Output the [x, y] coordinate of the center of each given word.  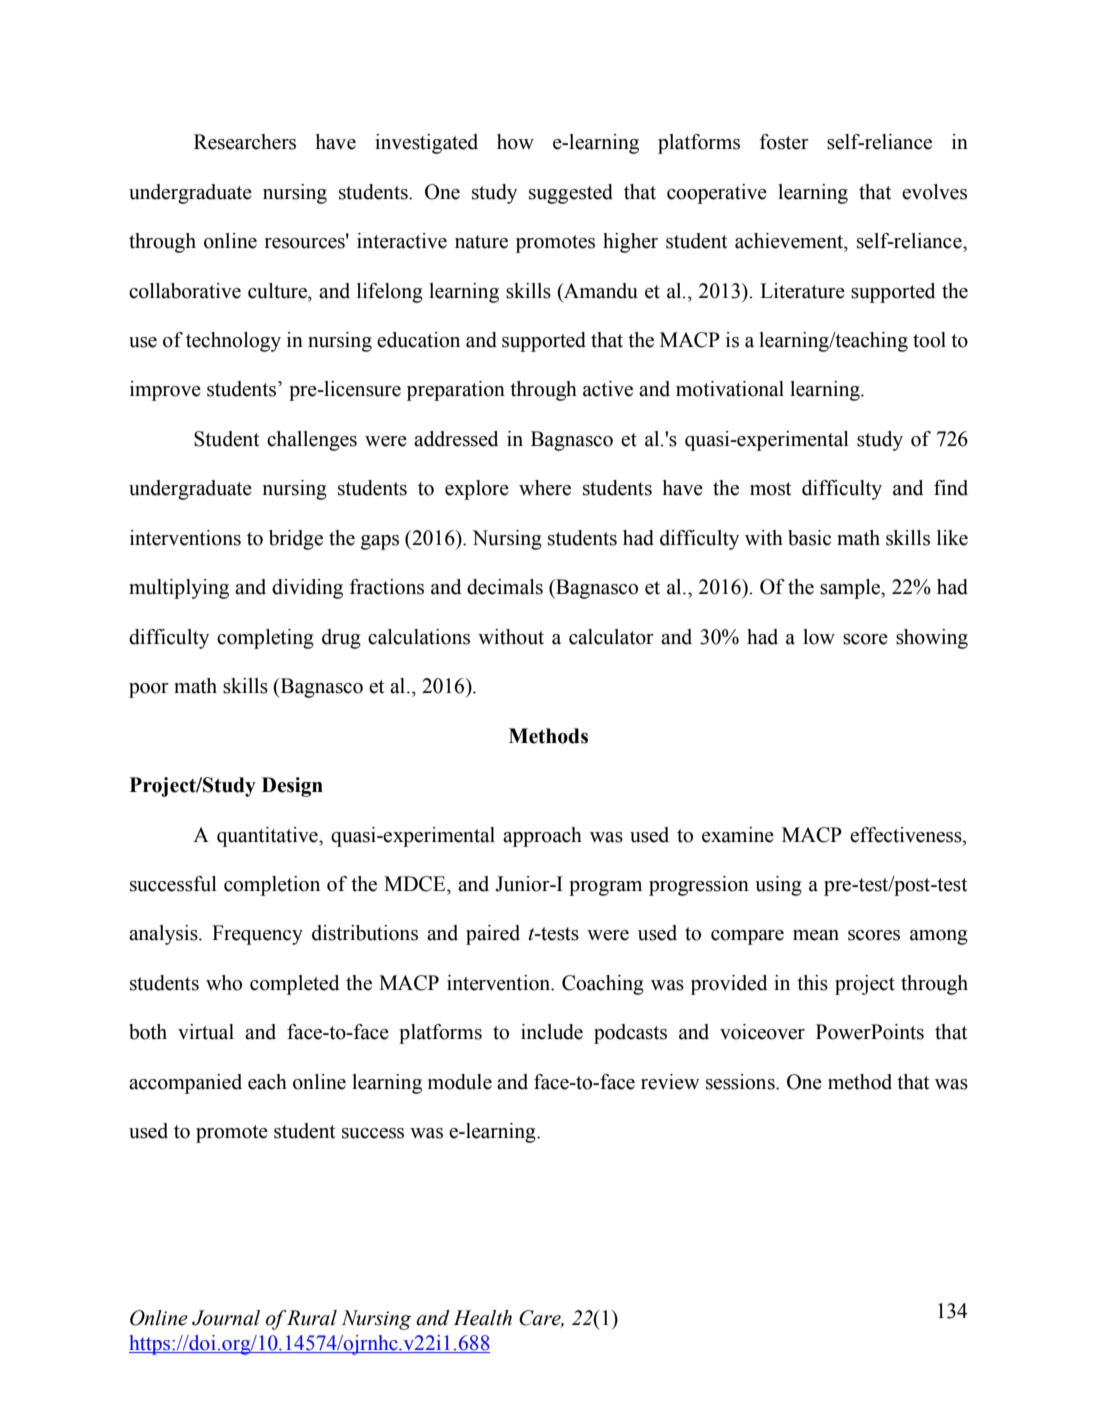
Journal [226, 1318]
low [819, 637]
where [545, 488]
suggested [571, 194]
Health [482, 1318]
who [224, 983]
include [552, 1032]
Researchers [245, 142]
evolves [934, 192]
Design [292, 787]
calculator [611, 637]
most [770, 489]
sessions [741, 1082]
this [812, 983]
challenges [312, 441]
